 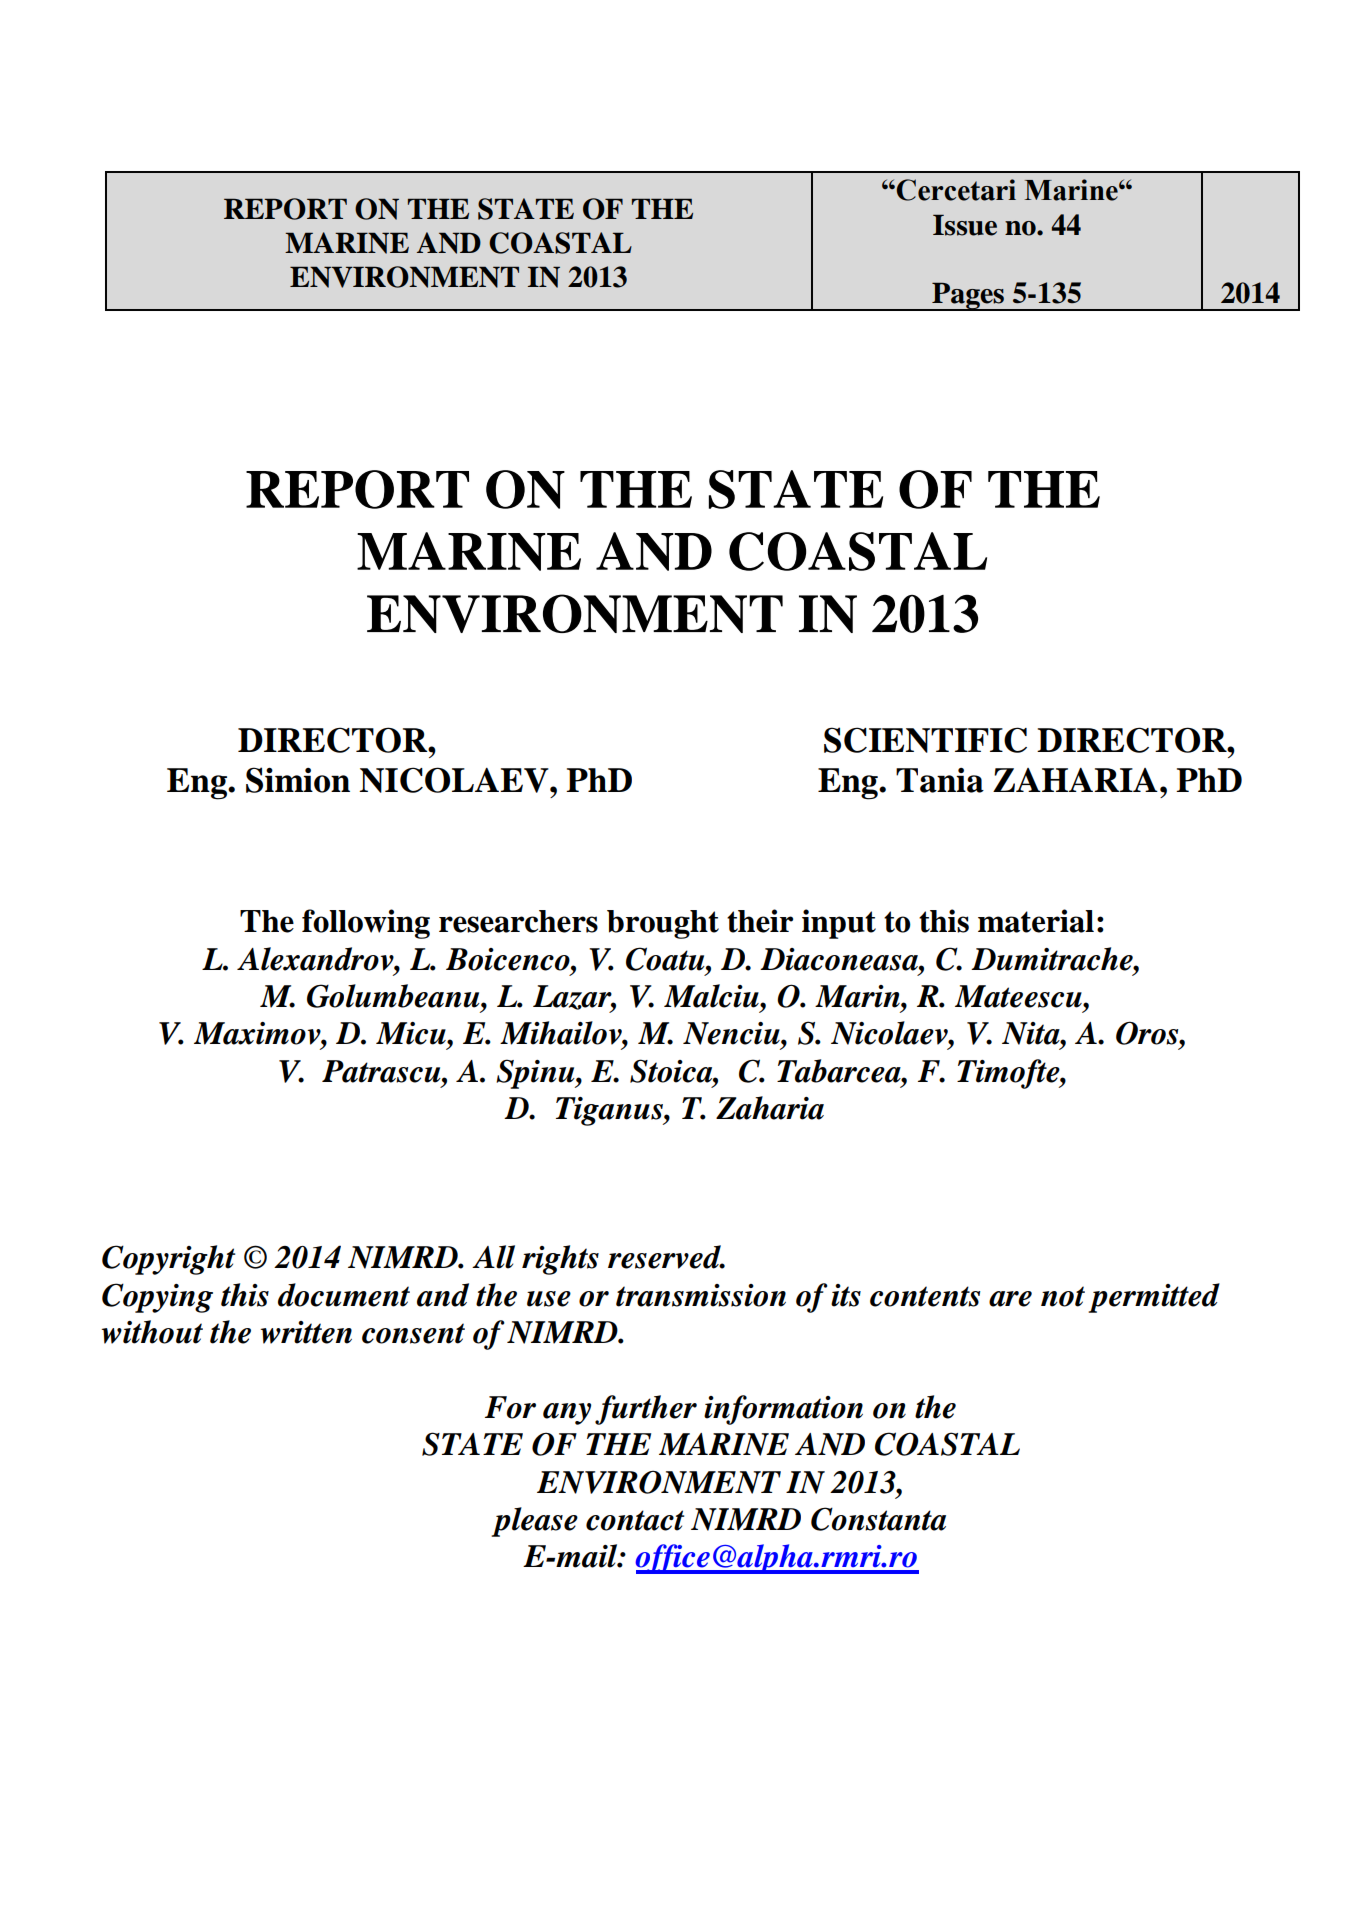 I want to click on brought, so click(x=663, y=924).
